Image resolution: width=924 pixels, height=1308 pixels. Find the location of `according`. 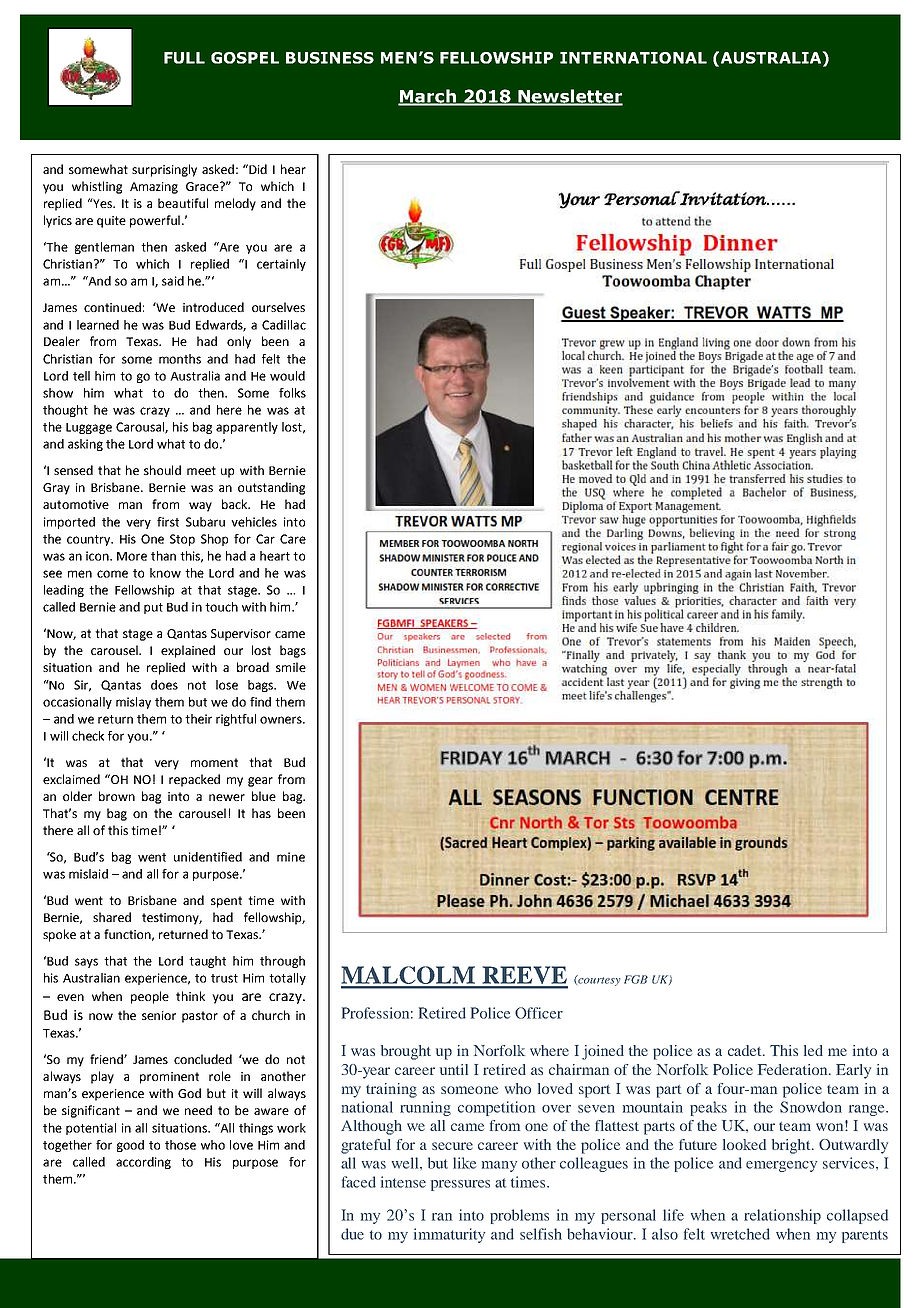

according is located at coordinates (143, 1163).
